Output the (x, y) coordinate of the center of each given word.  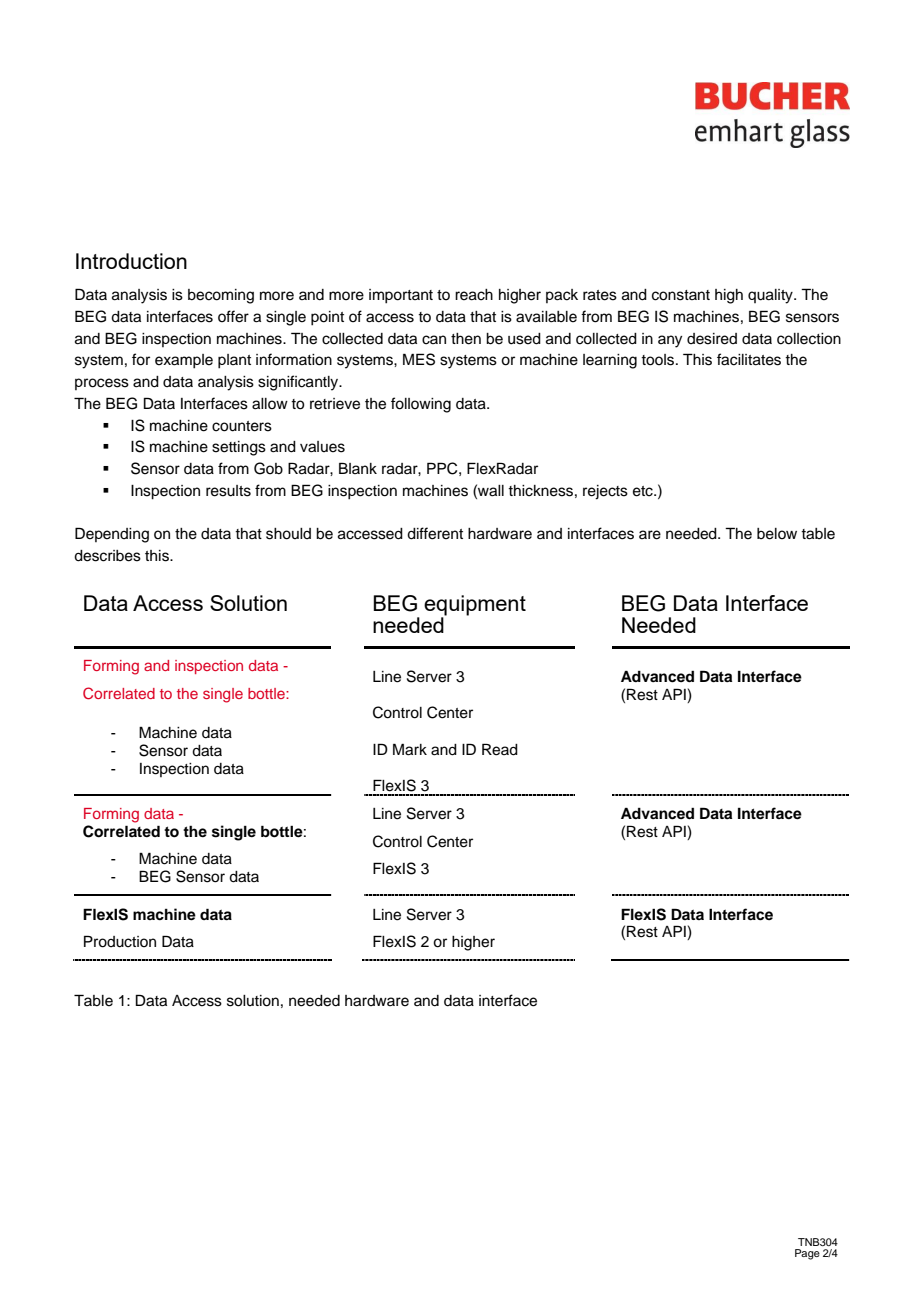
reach (474, 295)
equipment (475, 606)
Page (807, 1254)
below (777, 534)
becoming (221, 296)
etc (644, 491)
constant (681, 295)
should (288, 534)
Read (500, 749)
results (228, 491)
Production (120, 941)
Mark (410, 749)
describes (107, 556)
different (435, 533)
